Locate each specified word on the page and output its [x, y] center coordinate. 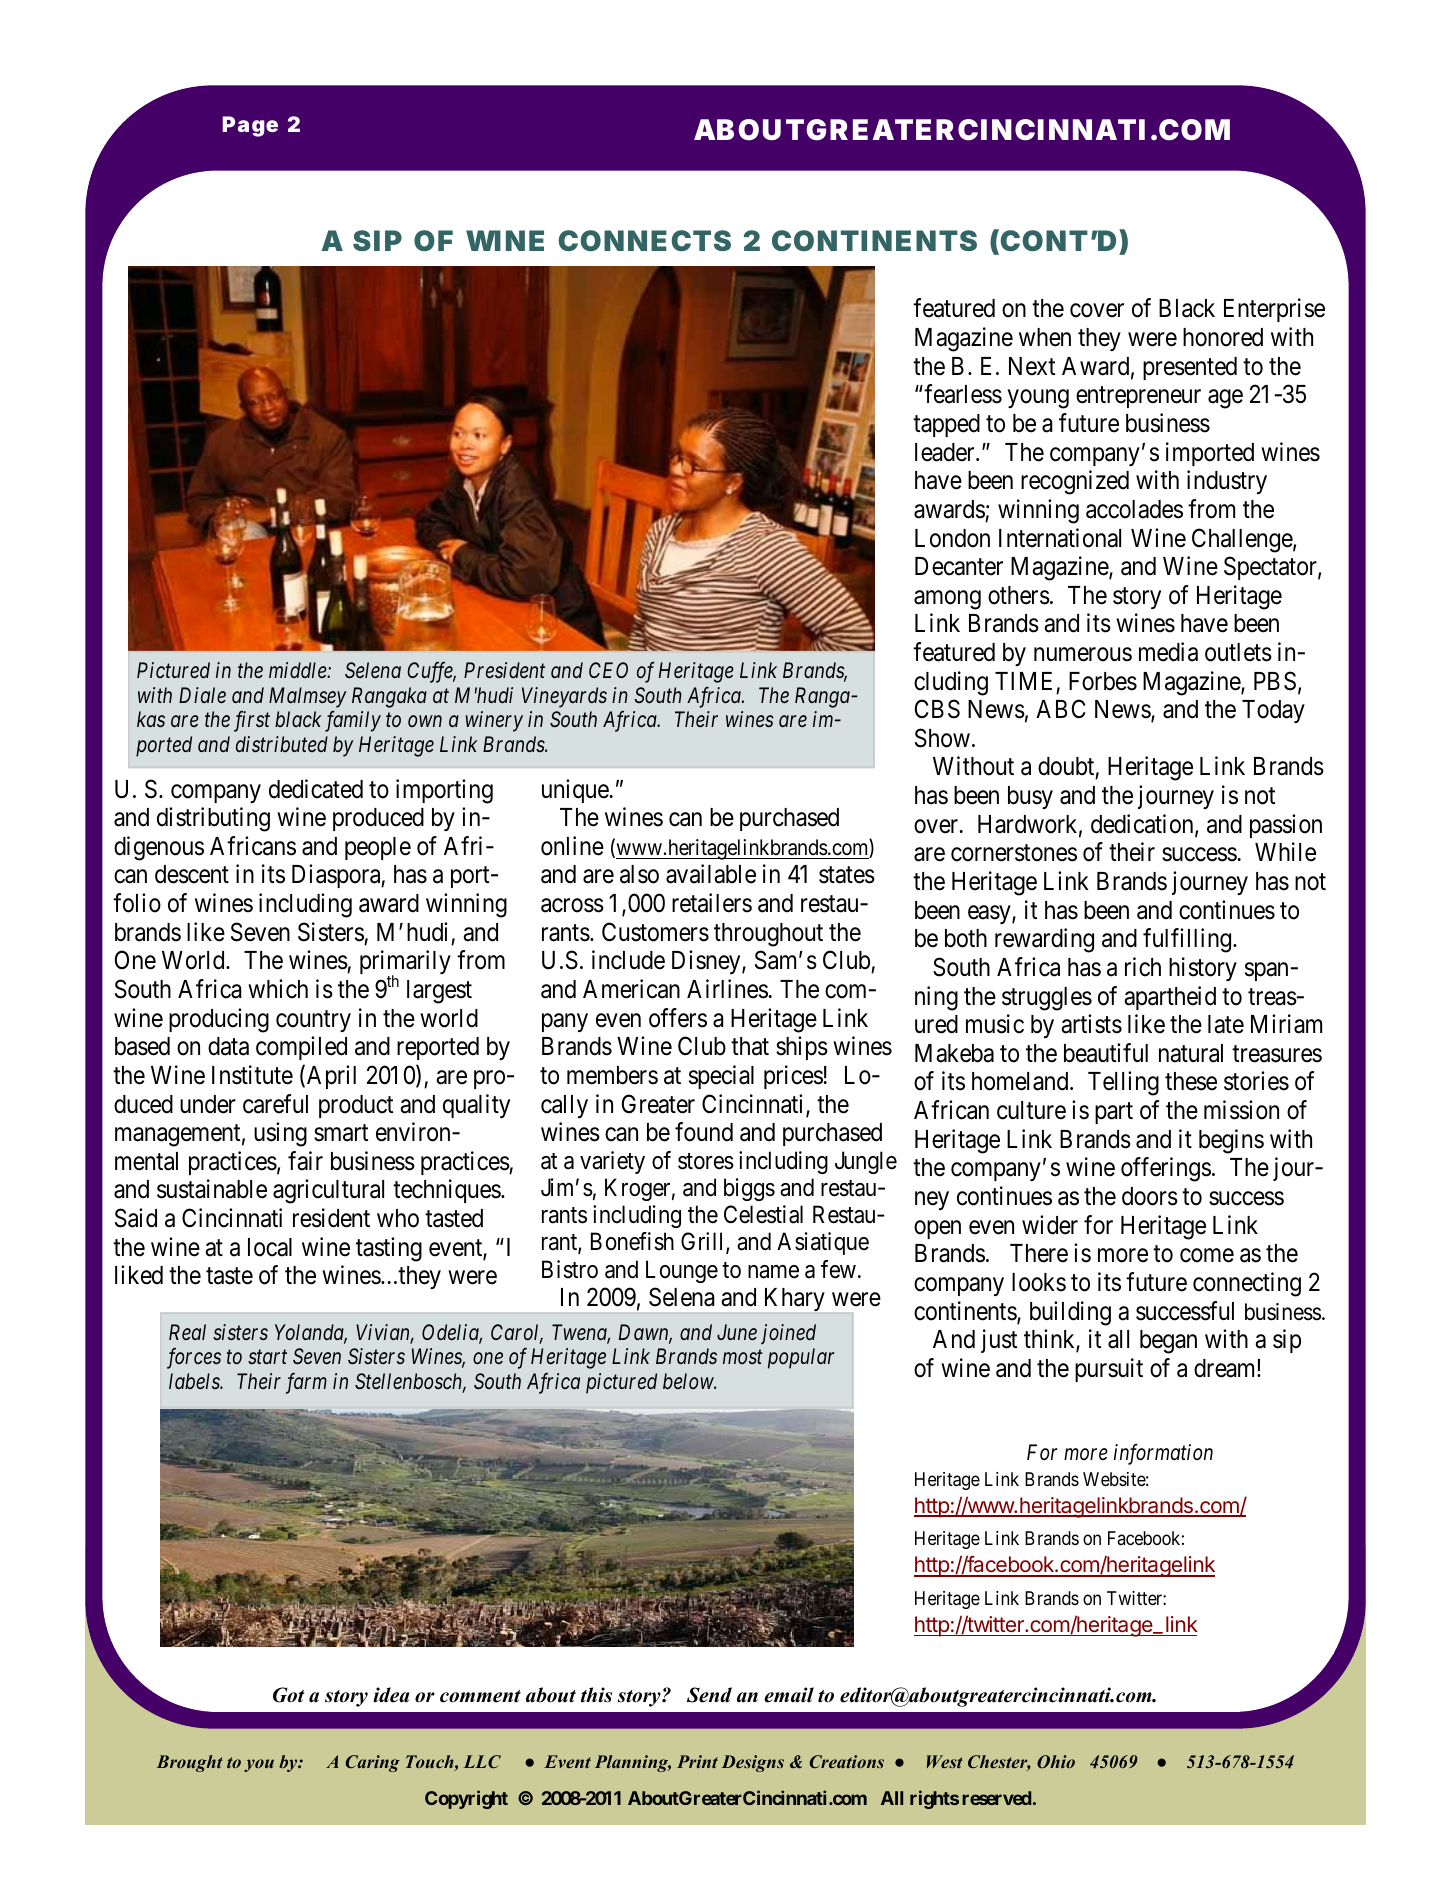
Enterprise [1274, 310]
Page [250, 126]
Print [697, 1761]
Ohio [1056, 1761]
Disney [707, 962]
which [278, 989]
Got [288, 1695]
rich [1143, 967]
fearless [963, 394]
